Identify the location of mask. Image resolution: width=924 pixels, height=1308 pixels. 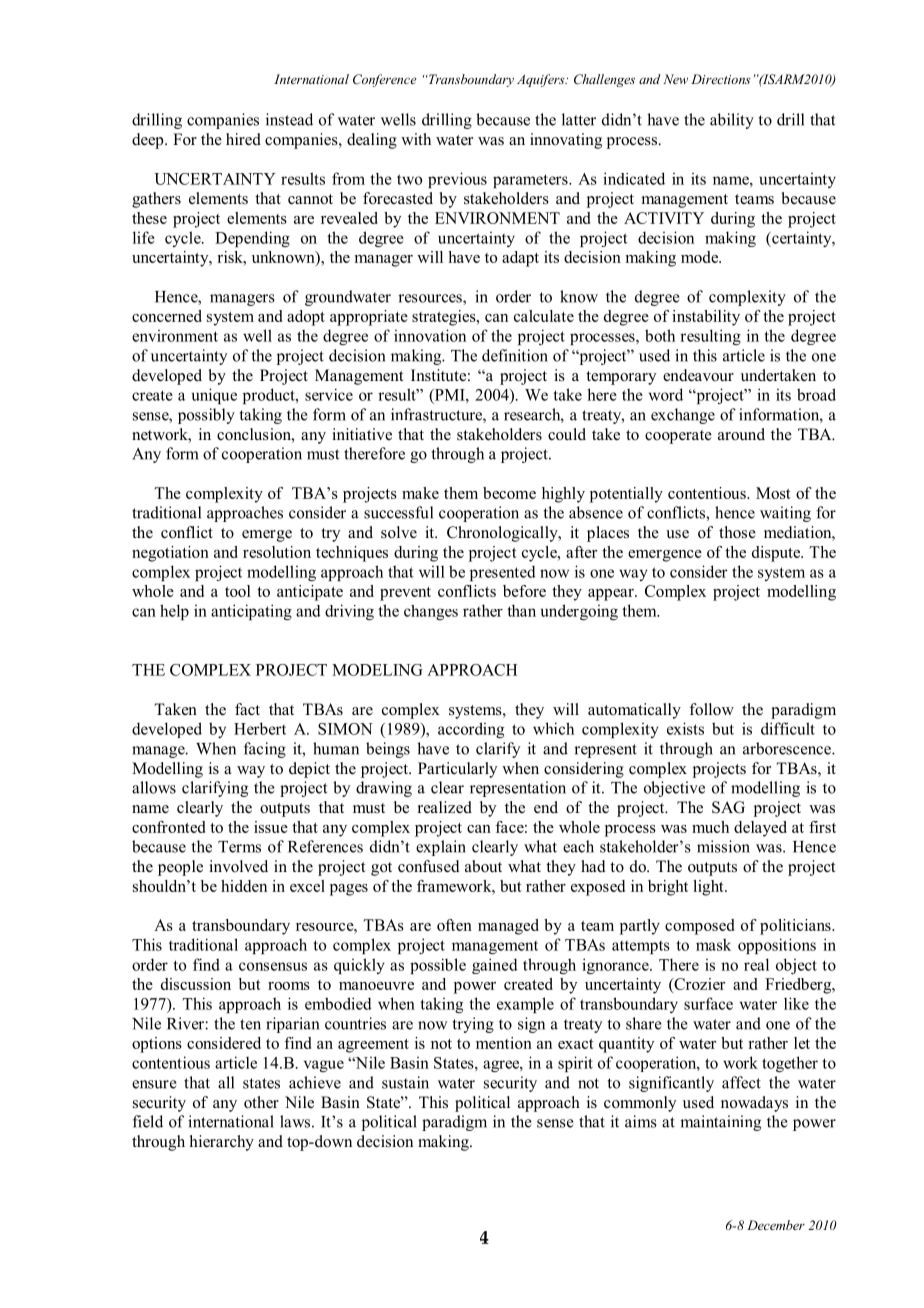
(713, 944).
